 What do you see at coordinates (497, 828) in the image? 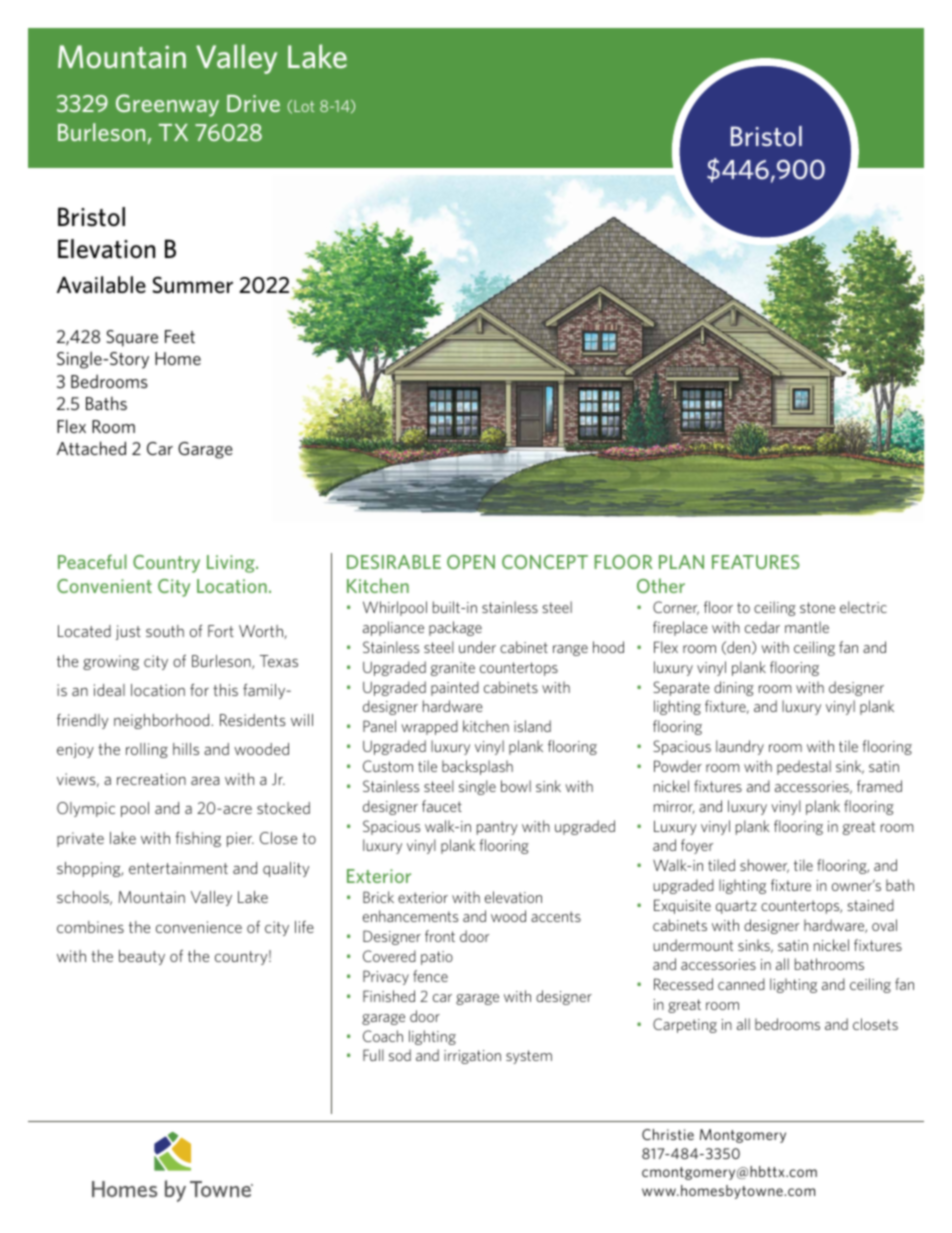
I see `pantry` at bounding box center [497, 828].
